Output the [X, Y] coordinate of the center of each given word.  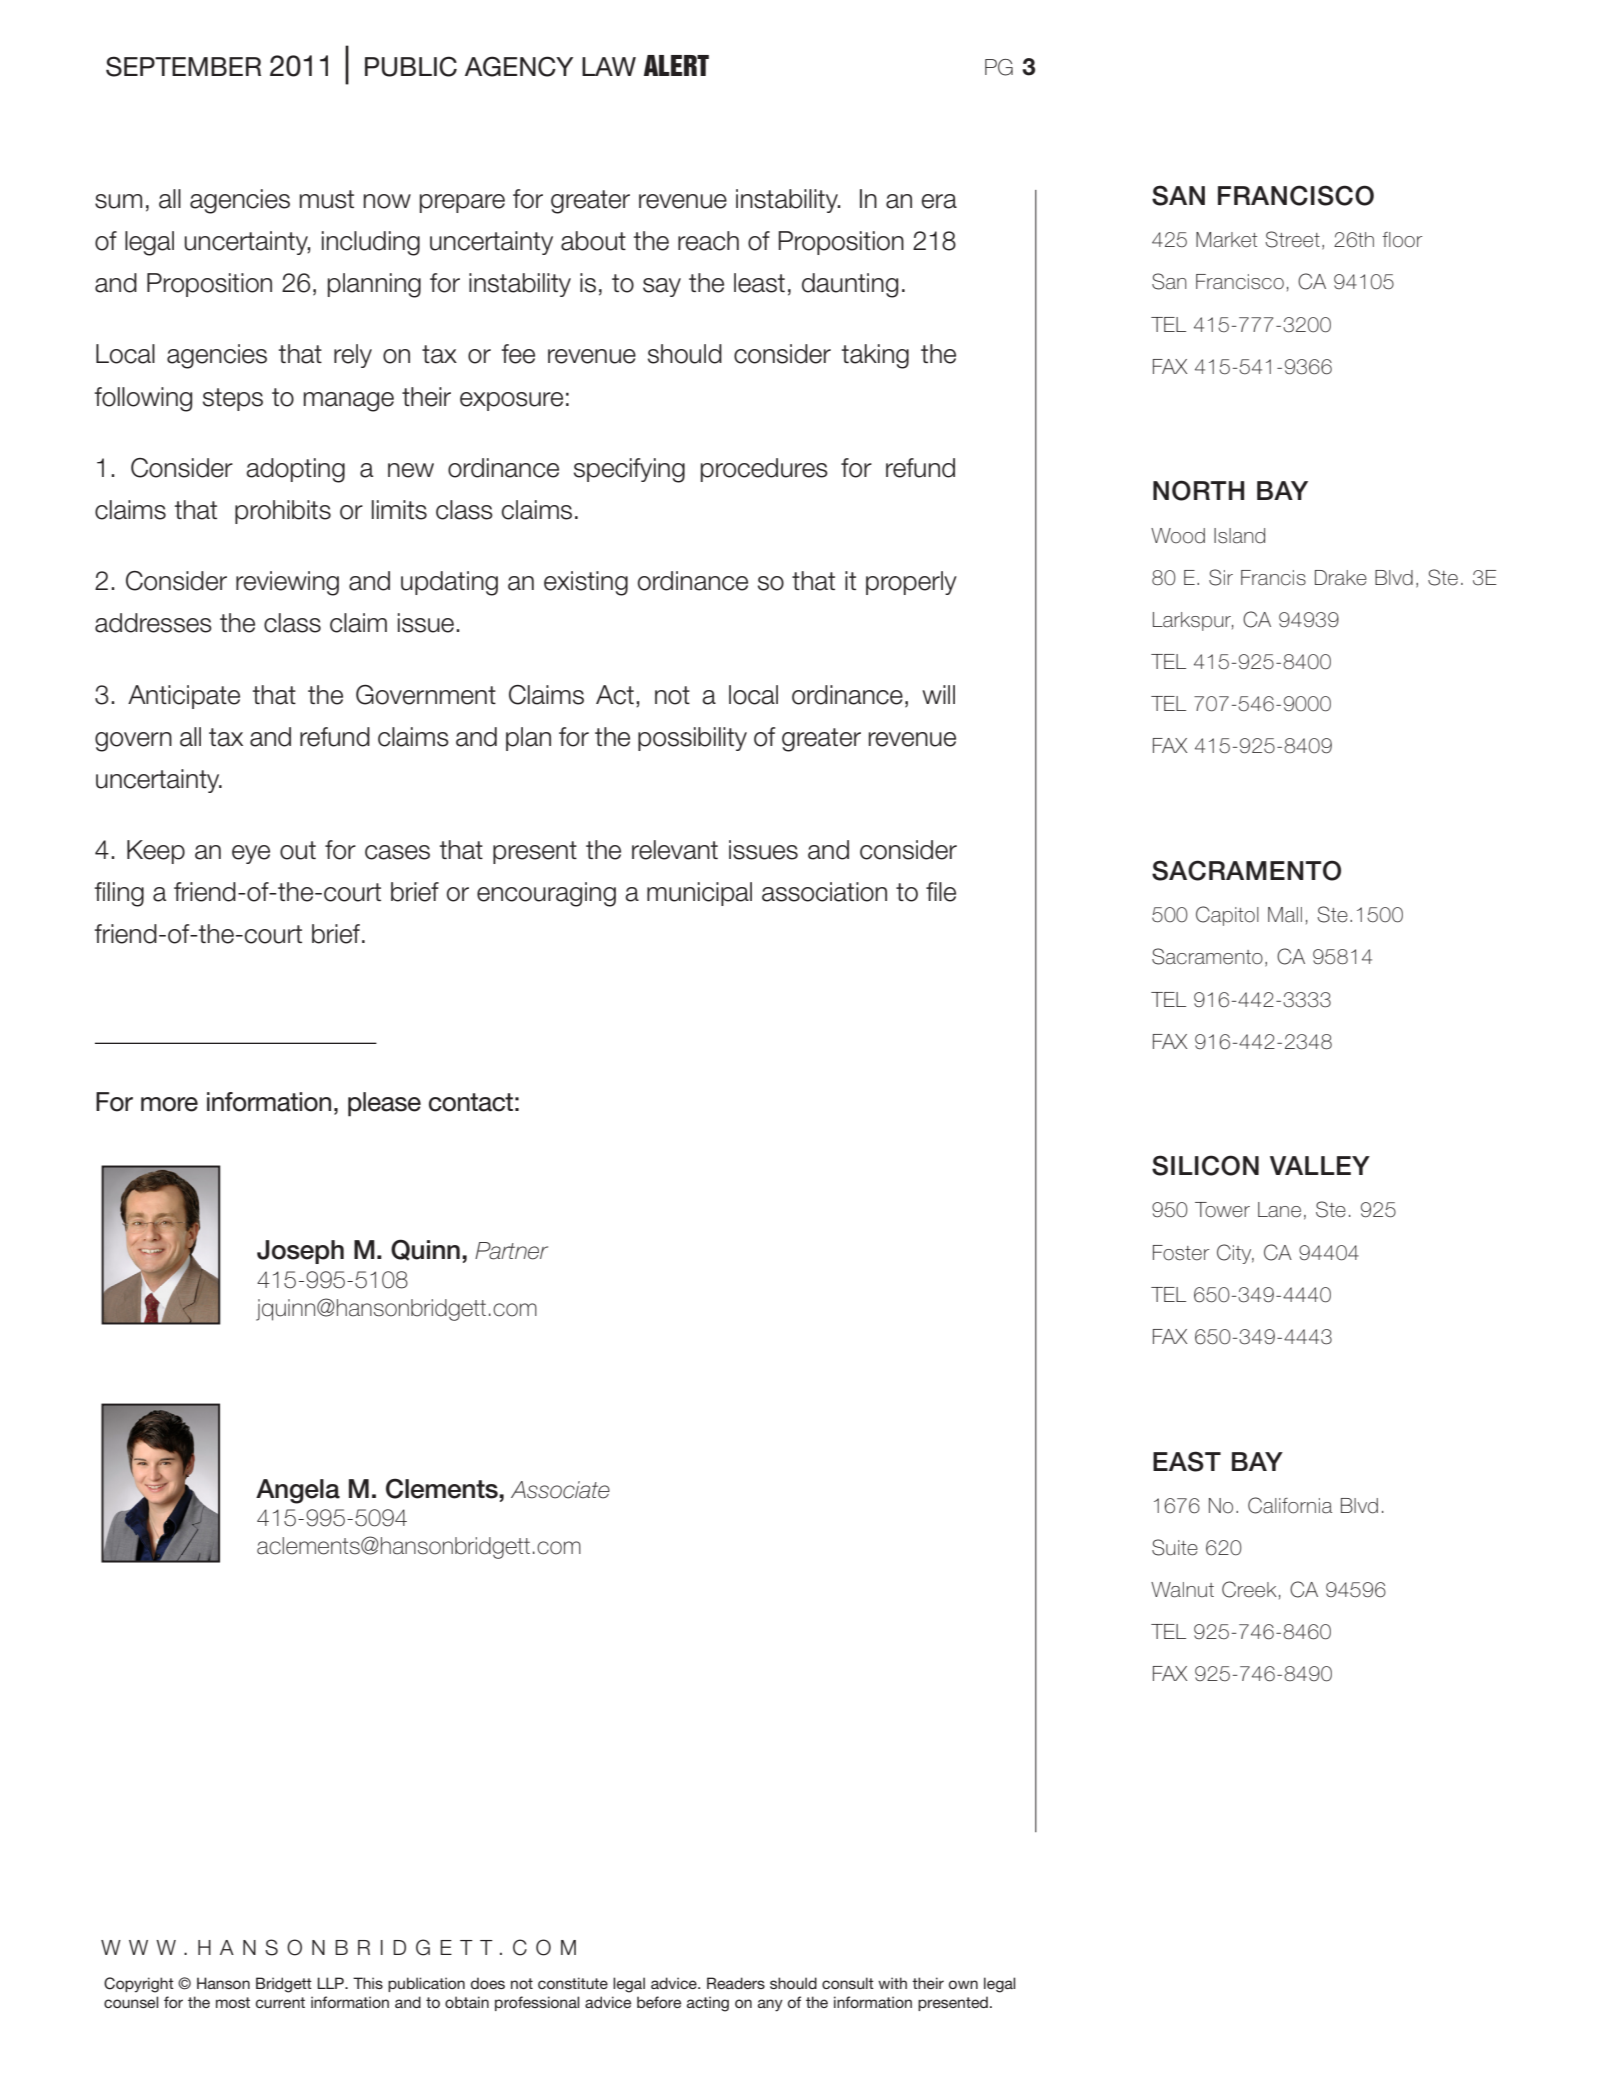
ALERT [676, 65]
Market [1226, 240]
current [280, 2002]
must [327, 199]
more [169, 1104]
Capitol [1227, 916]
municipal [699, 894]
